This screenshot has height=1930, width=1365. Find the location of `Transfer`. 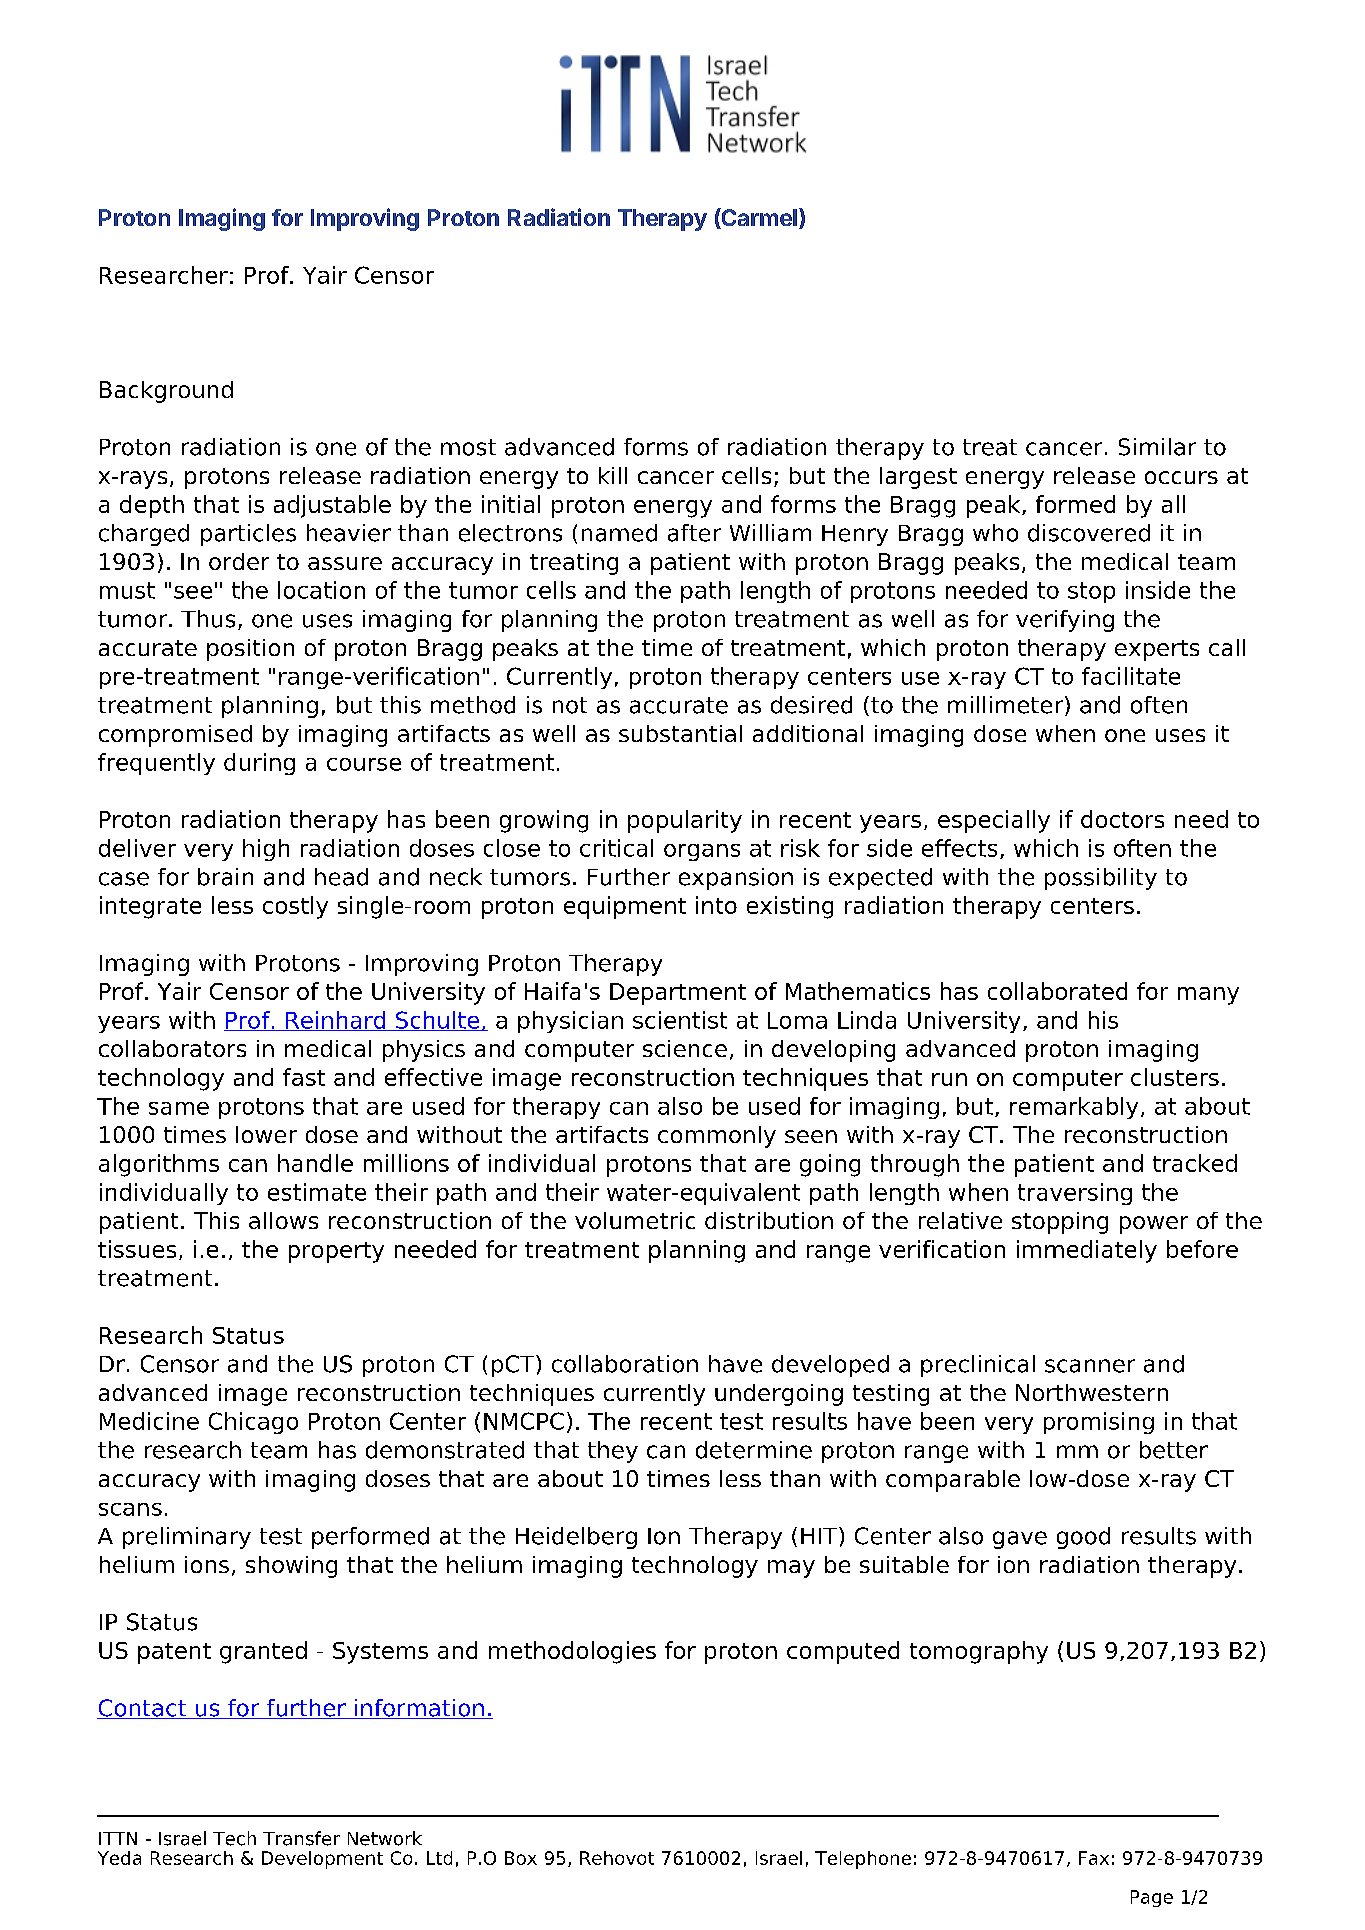

Transfer is located at coordinates (301, 1838).
